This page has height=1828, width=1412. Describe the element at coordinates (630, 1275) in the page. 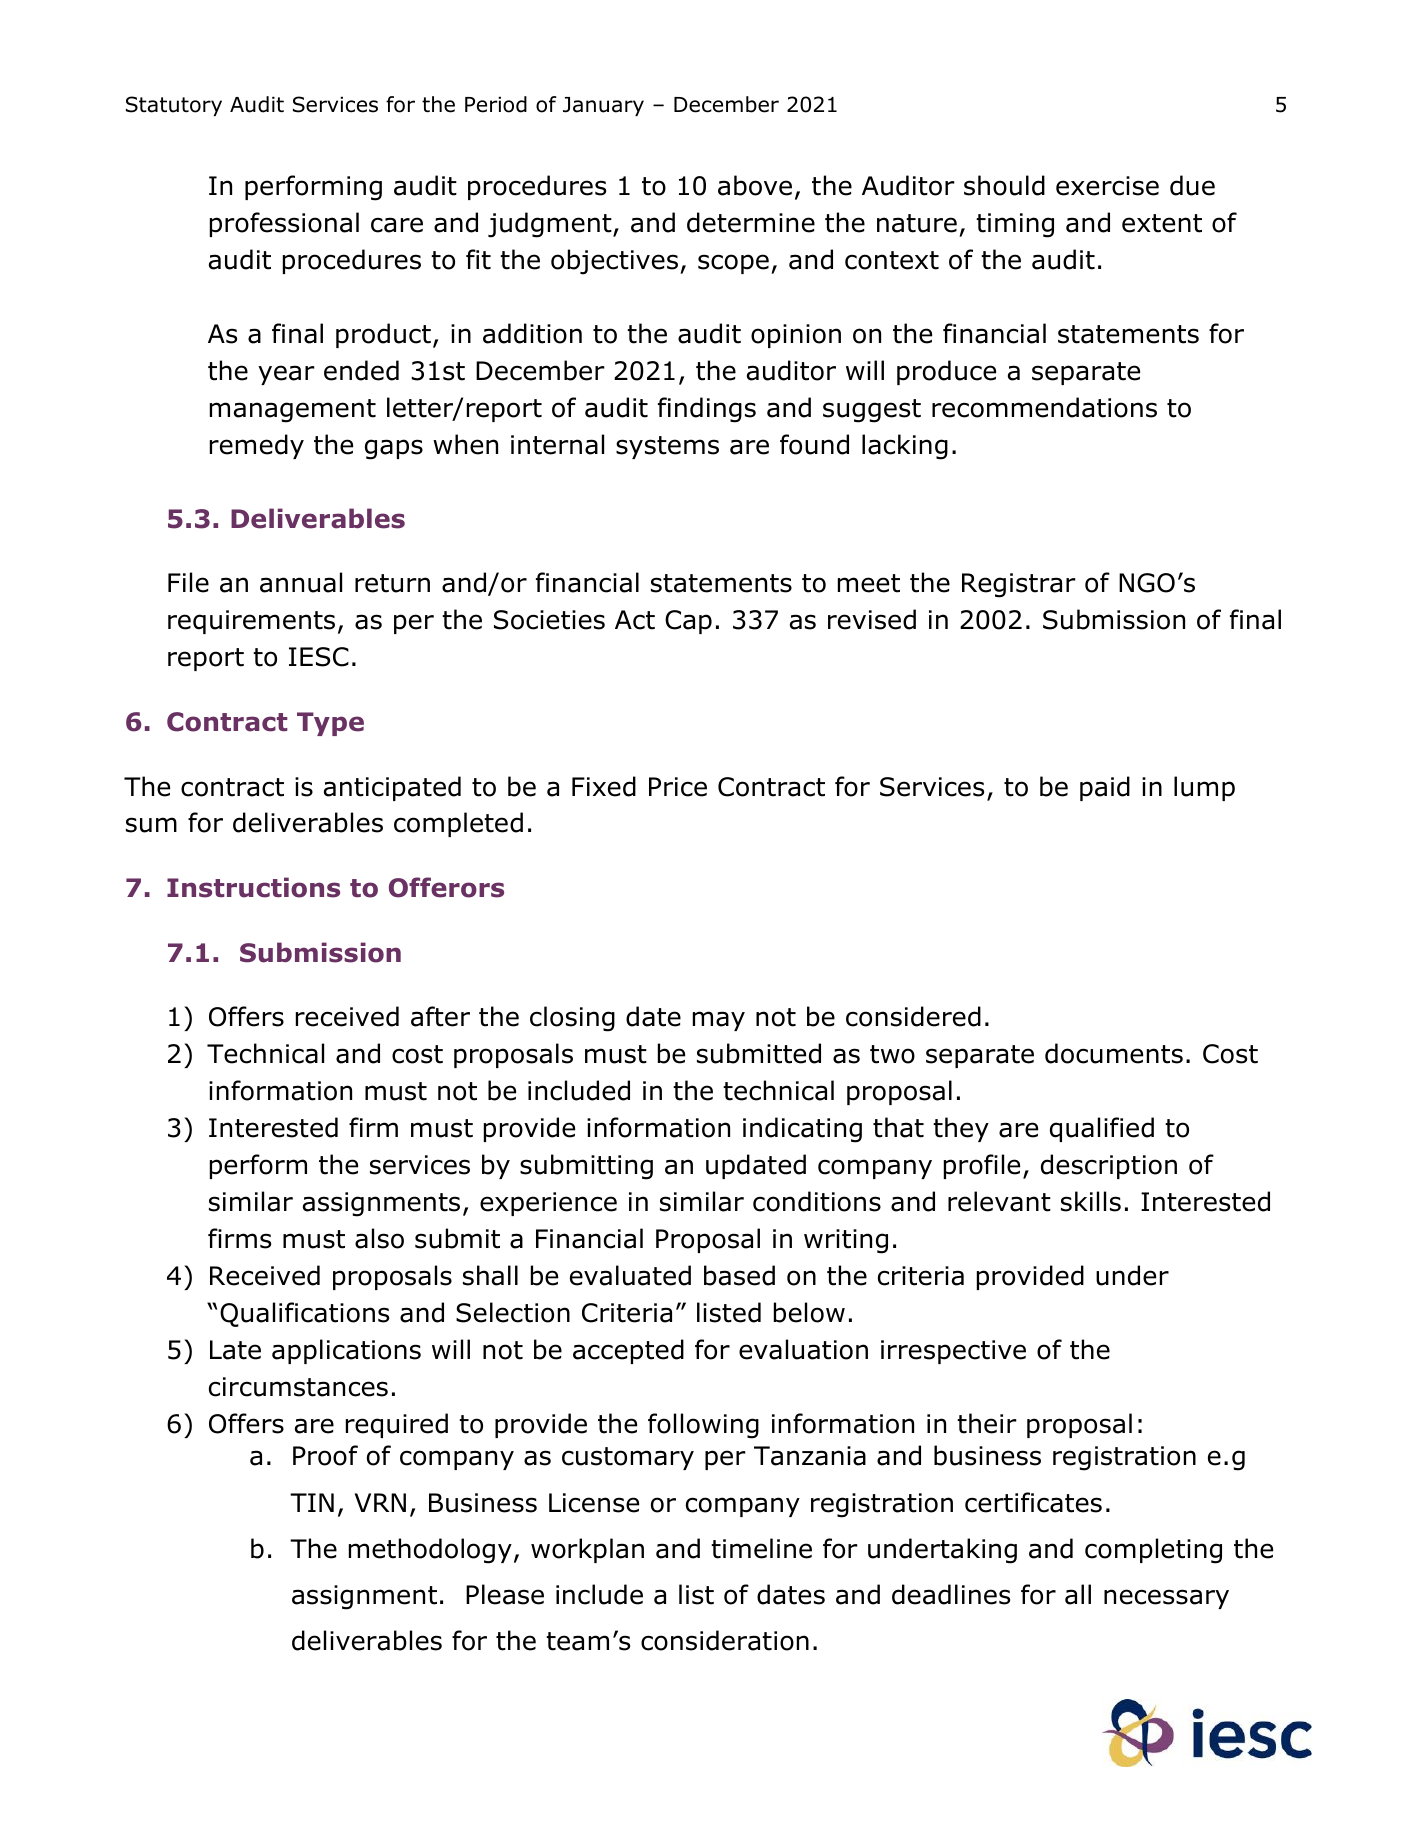

I see `evaluated` at that location.
